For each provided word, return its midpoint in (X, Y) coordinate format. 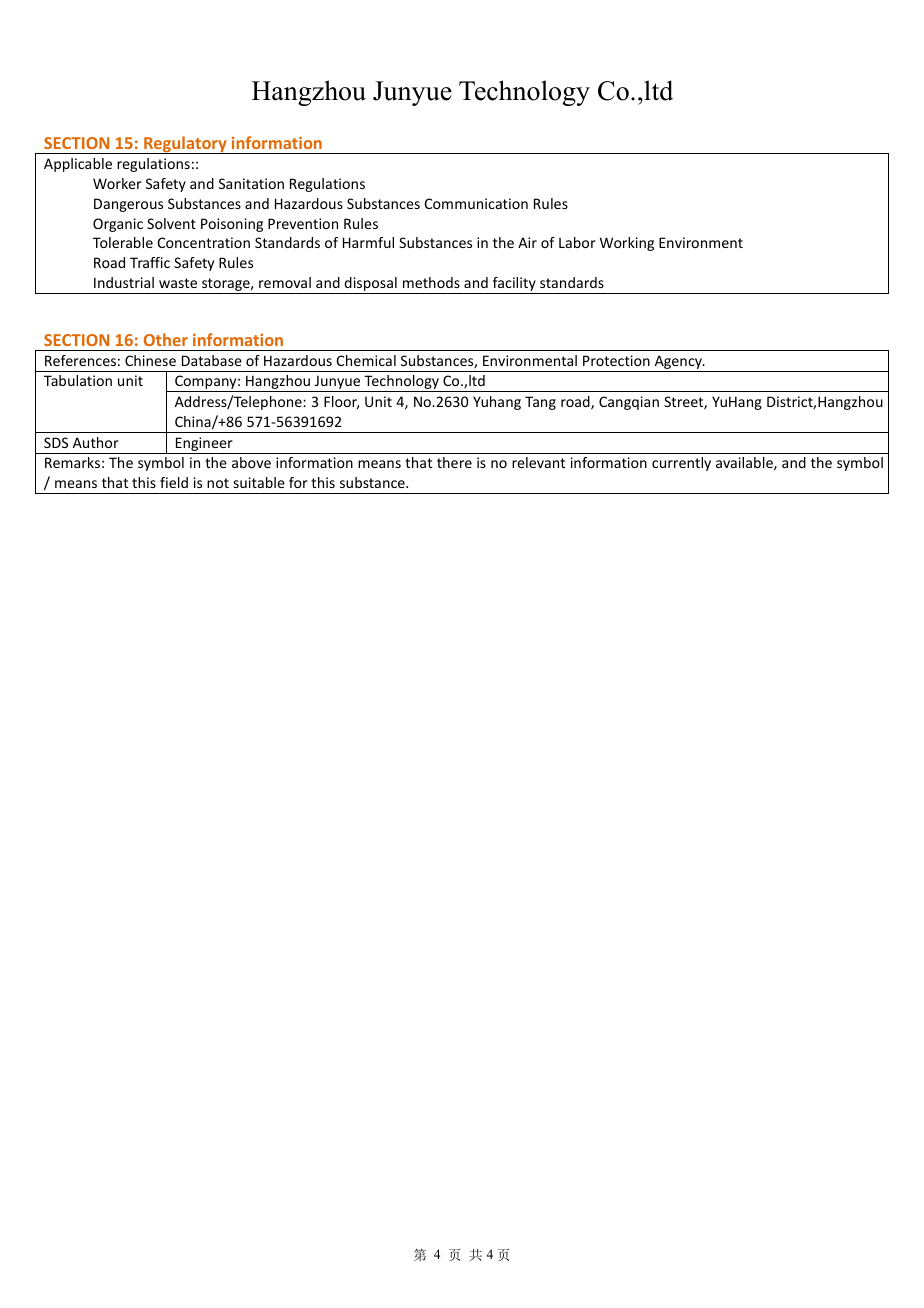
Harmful (368, 242)
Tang (540, 403)
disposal (370, 285)
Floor (341, 402)
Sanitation (251, 183)
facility (514, 285)
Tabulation (78, 380)
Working (627, 244)
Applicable (78, 165)
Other (166, 339)
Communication (476, 203)
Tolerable (123, 242)
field (174, 482)
